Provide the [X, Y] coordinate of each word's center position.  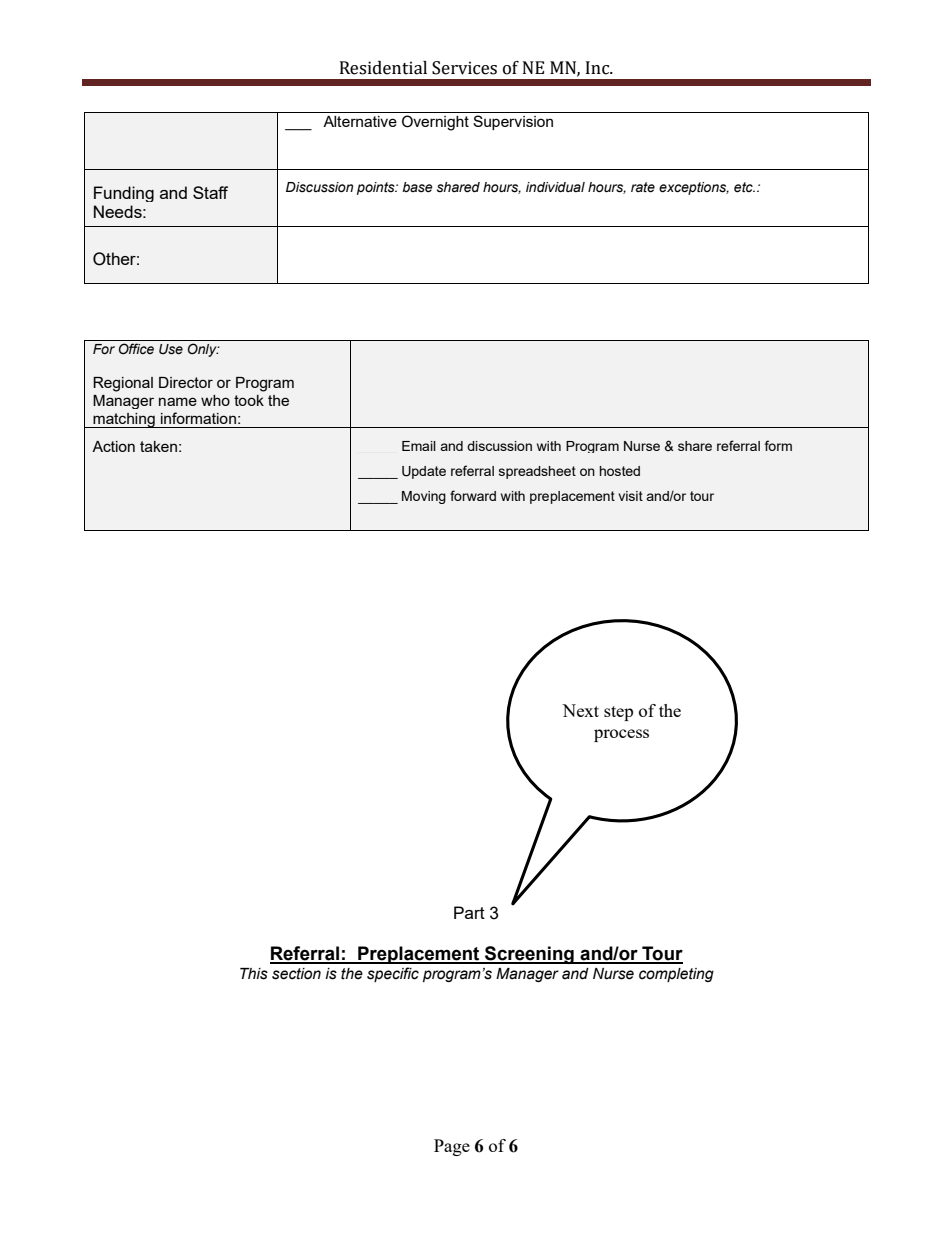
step [618, 713]
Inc [599, 68]
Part [469, 912]
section [296, 974]
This [254, 974]
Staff [210, 192]
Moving [424, 497]
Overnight [435, 123]
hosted [619, 471]
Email [419, 446]
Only [203, 350]
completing [676, 975]
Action [113, 446]
